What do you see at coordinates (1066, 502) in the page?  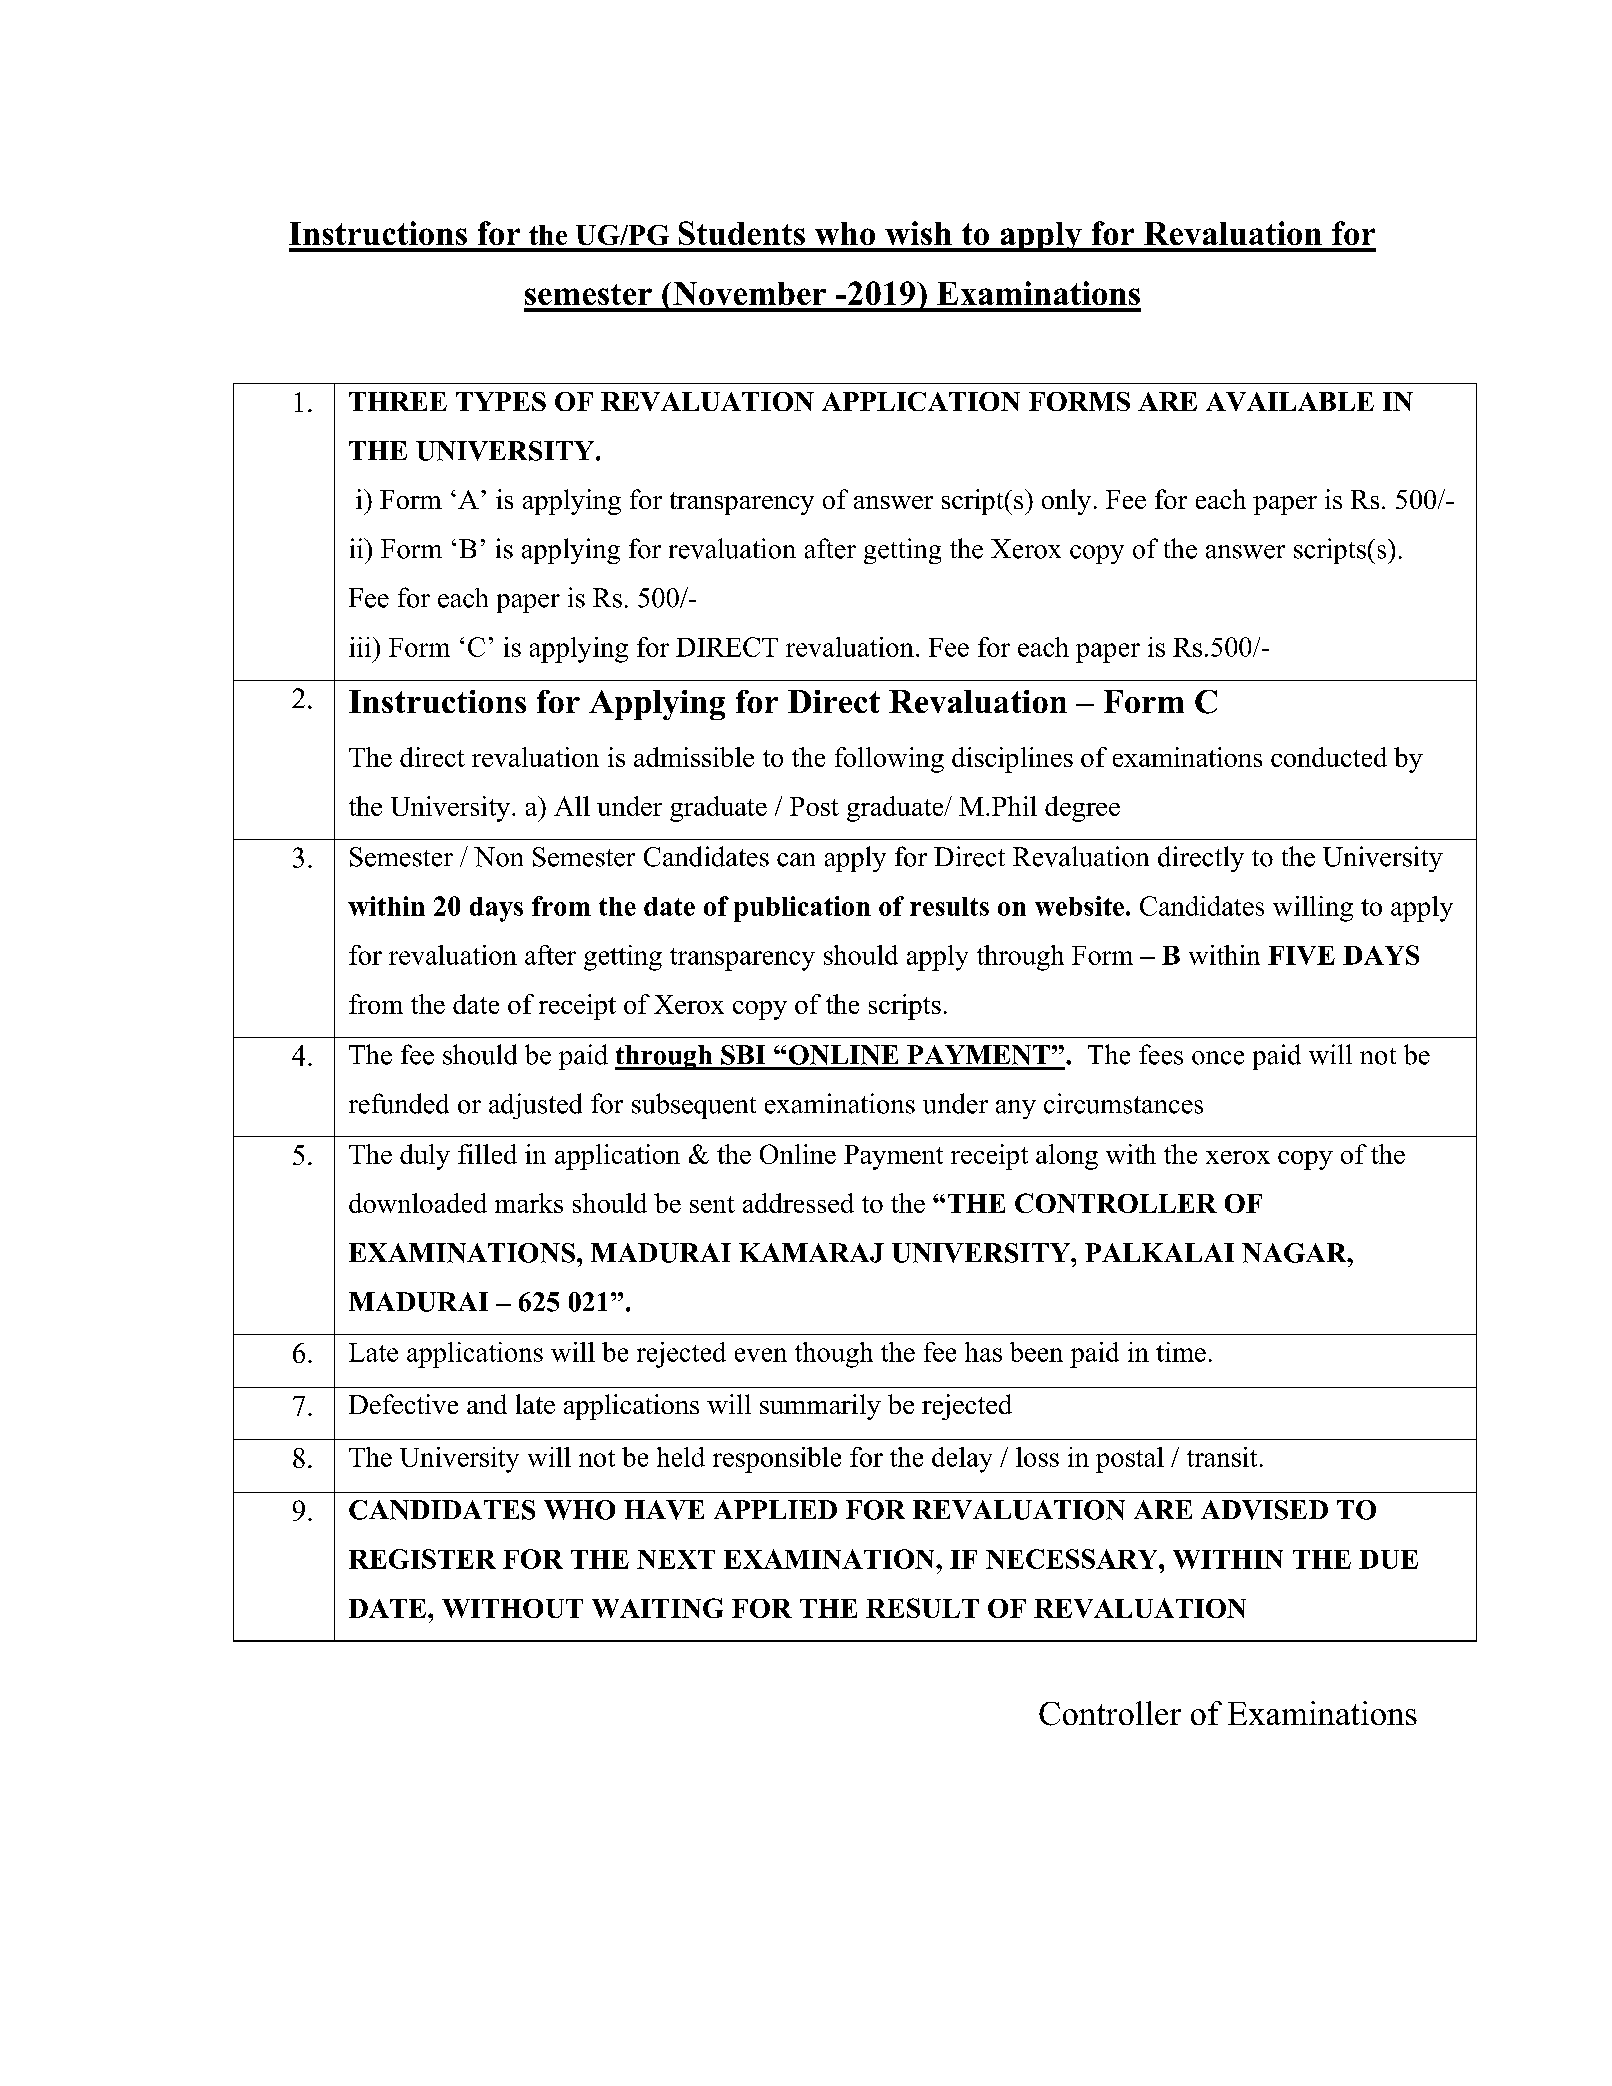 I see `only` at bounding box center [1066, 502].
